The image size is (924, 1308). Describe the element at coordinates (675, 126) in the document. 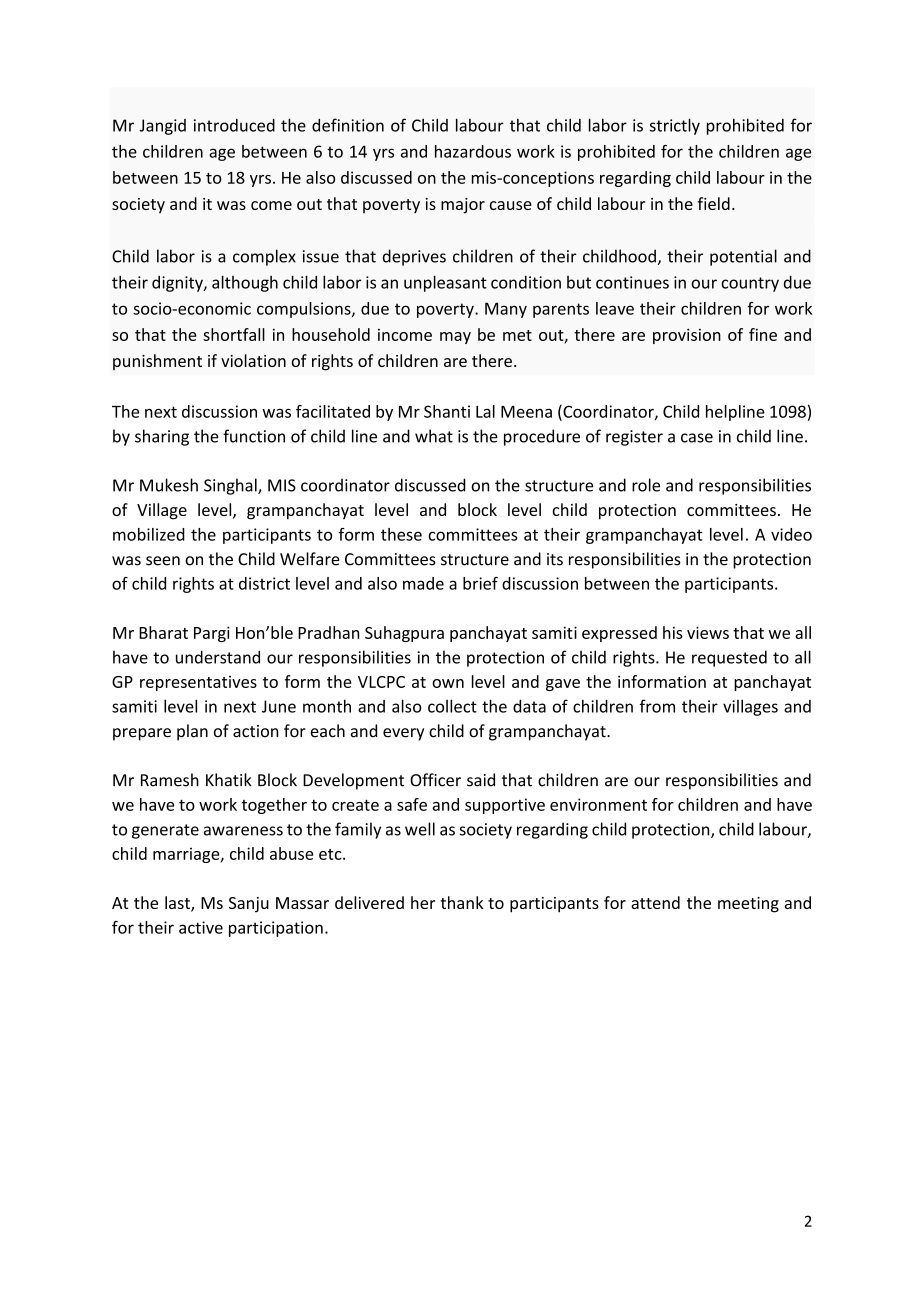

I see `strictly` at that location.
